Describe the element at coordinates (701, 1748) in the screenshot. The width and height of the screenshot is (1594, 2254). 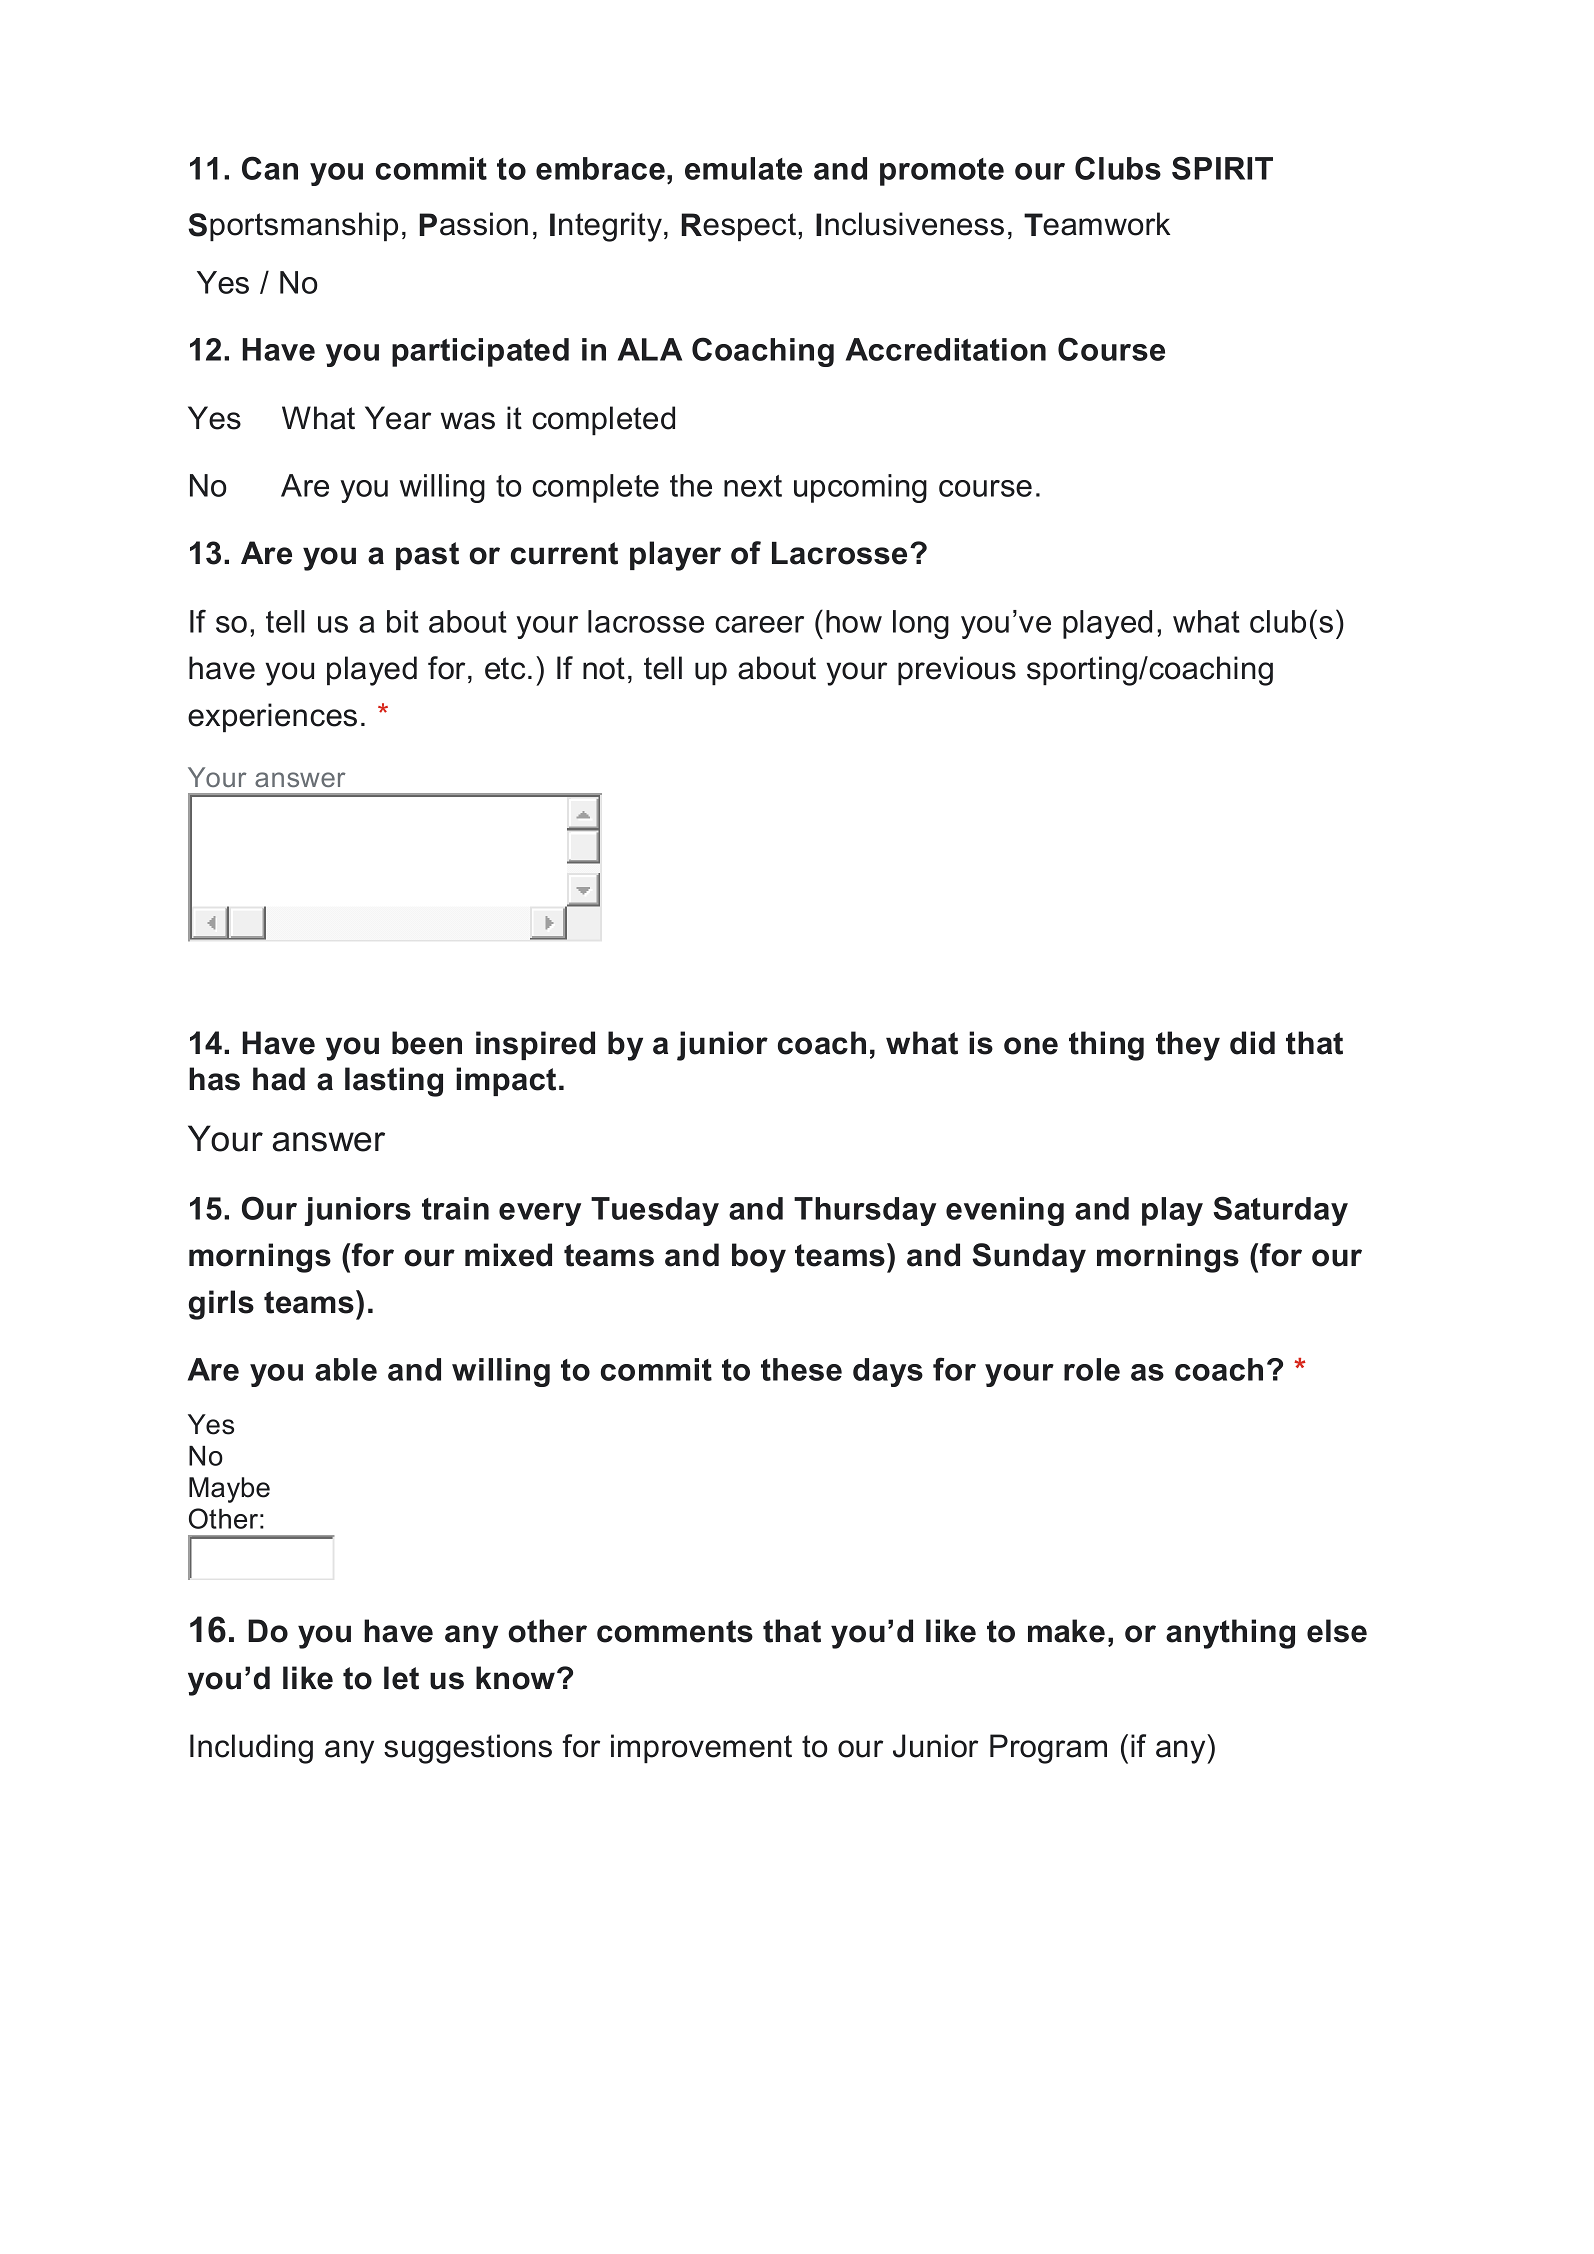
I see `improvement` at that location.
